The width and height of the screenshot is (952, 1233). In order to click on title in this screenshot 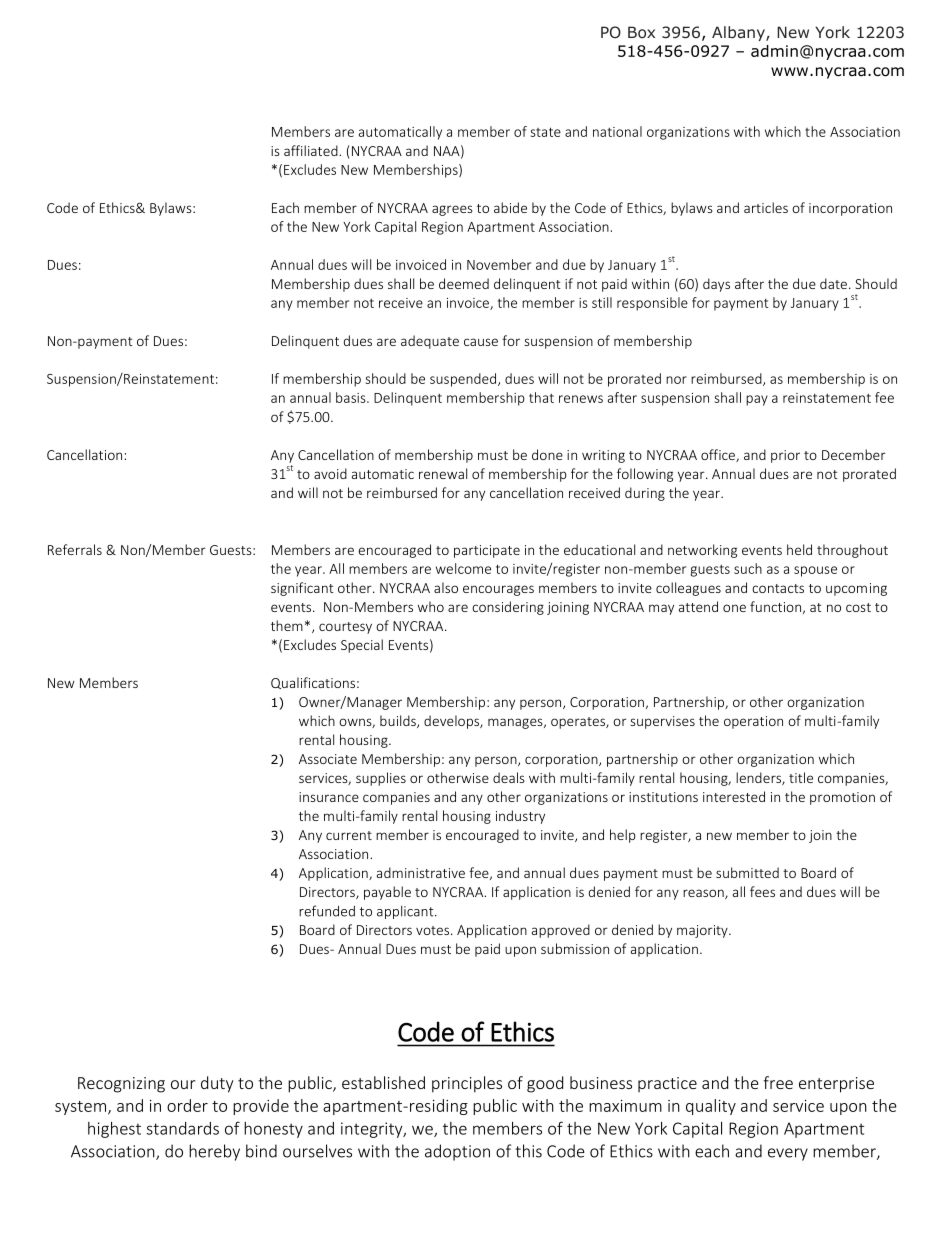, I will do `click(801, 777)`.
